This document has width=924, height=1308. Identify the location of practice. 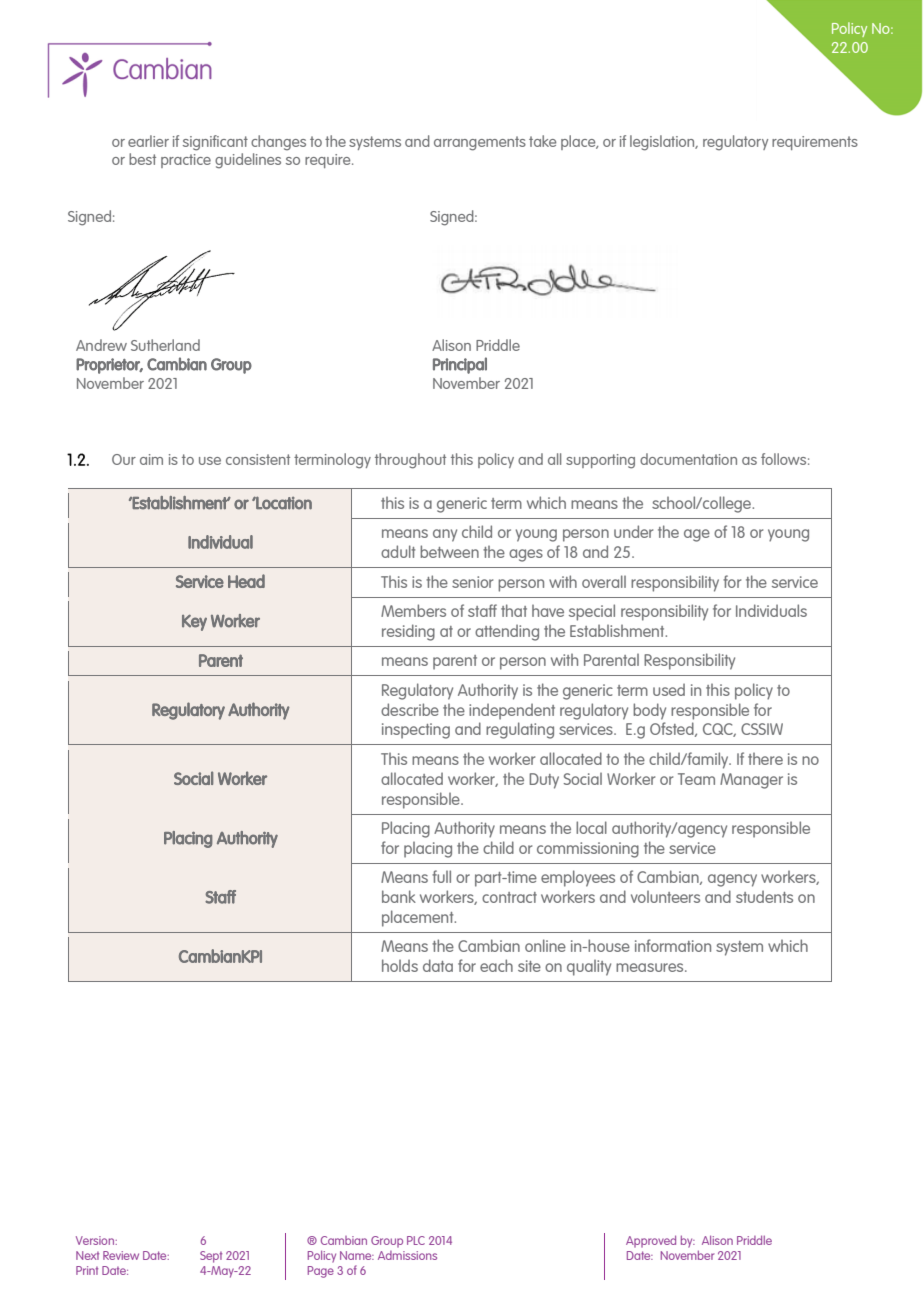
(186, 161).
